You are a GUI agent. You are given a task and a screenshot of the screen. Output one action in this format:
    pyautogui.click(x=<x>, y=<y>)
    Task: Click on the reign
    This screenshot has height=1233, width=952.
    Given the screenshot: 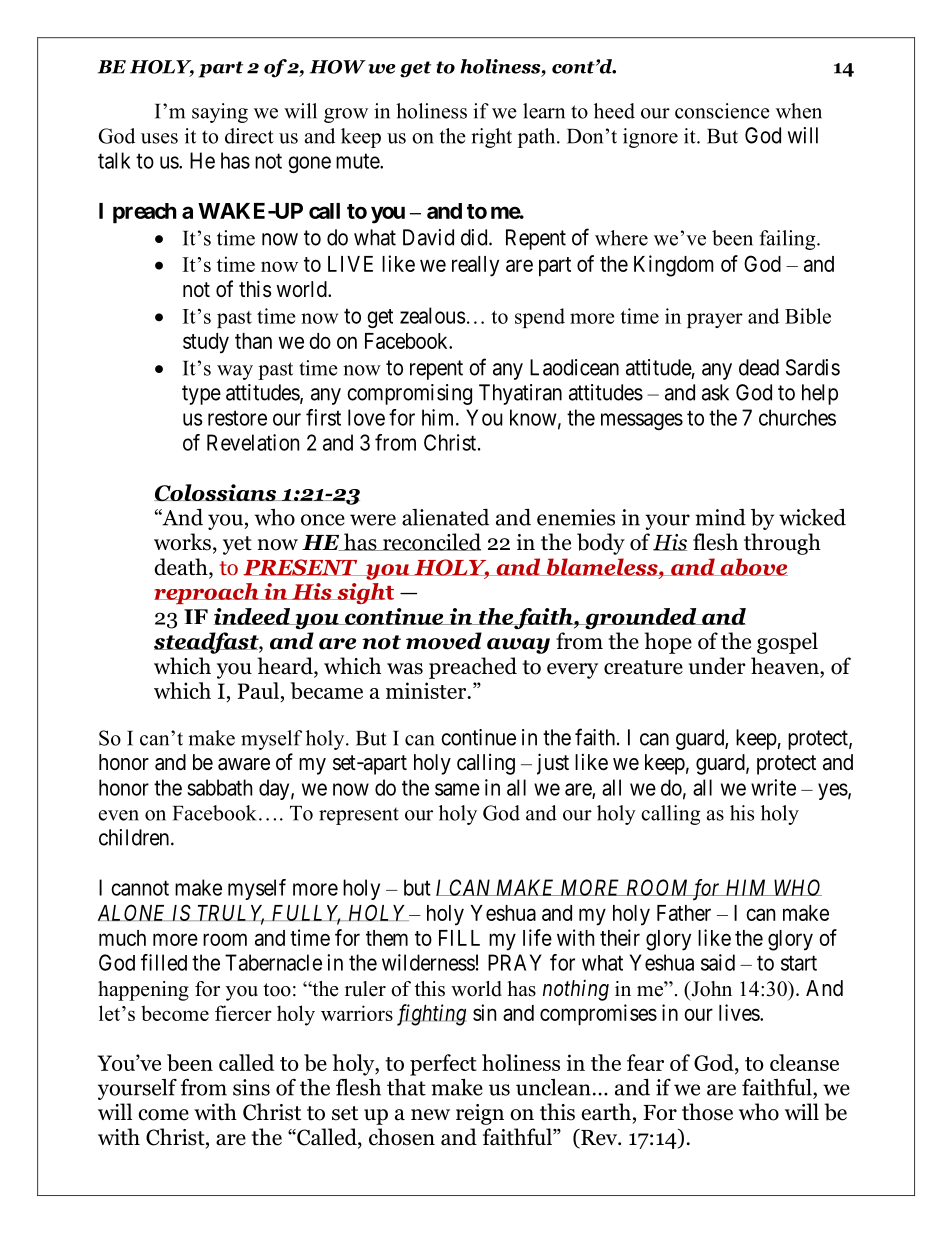 What is the action you would take?
    pyautogui.click(x=480, y=1114)
